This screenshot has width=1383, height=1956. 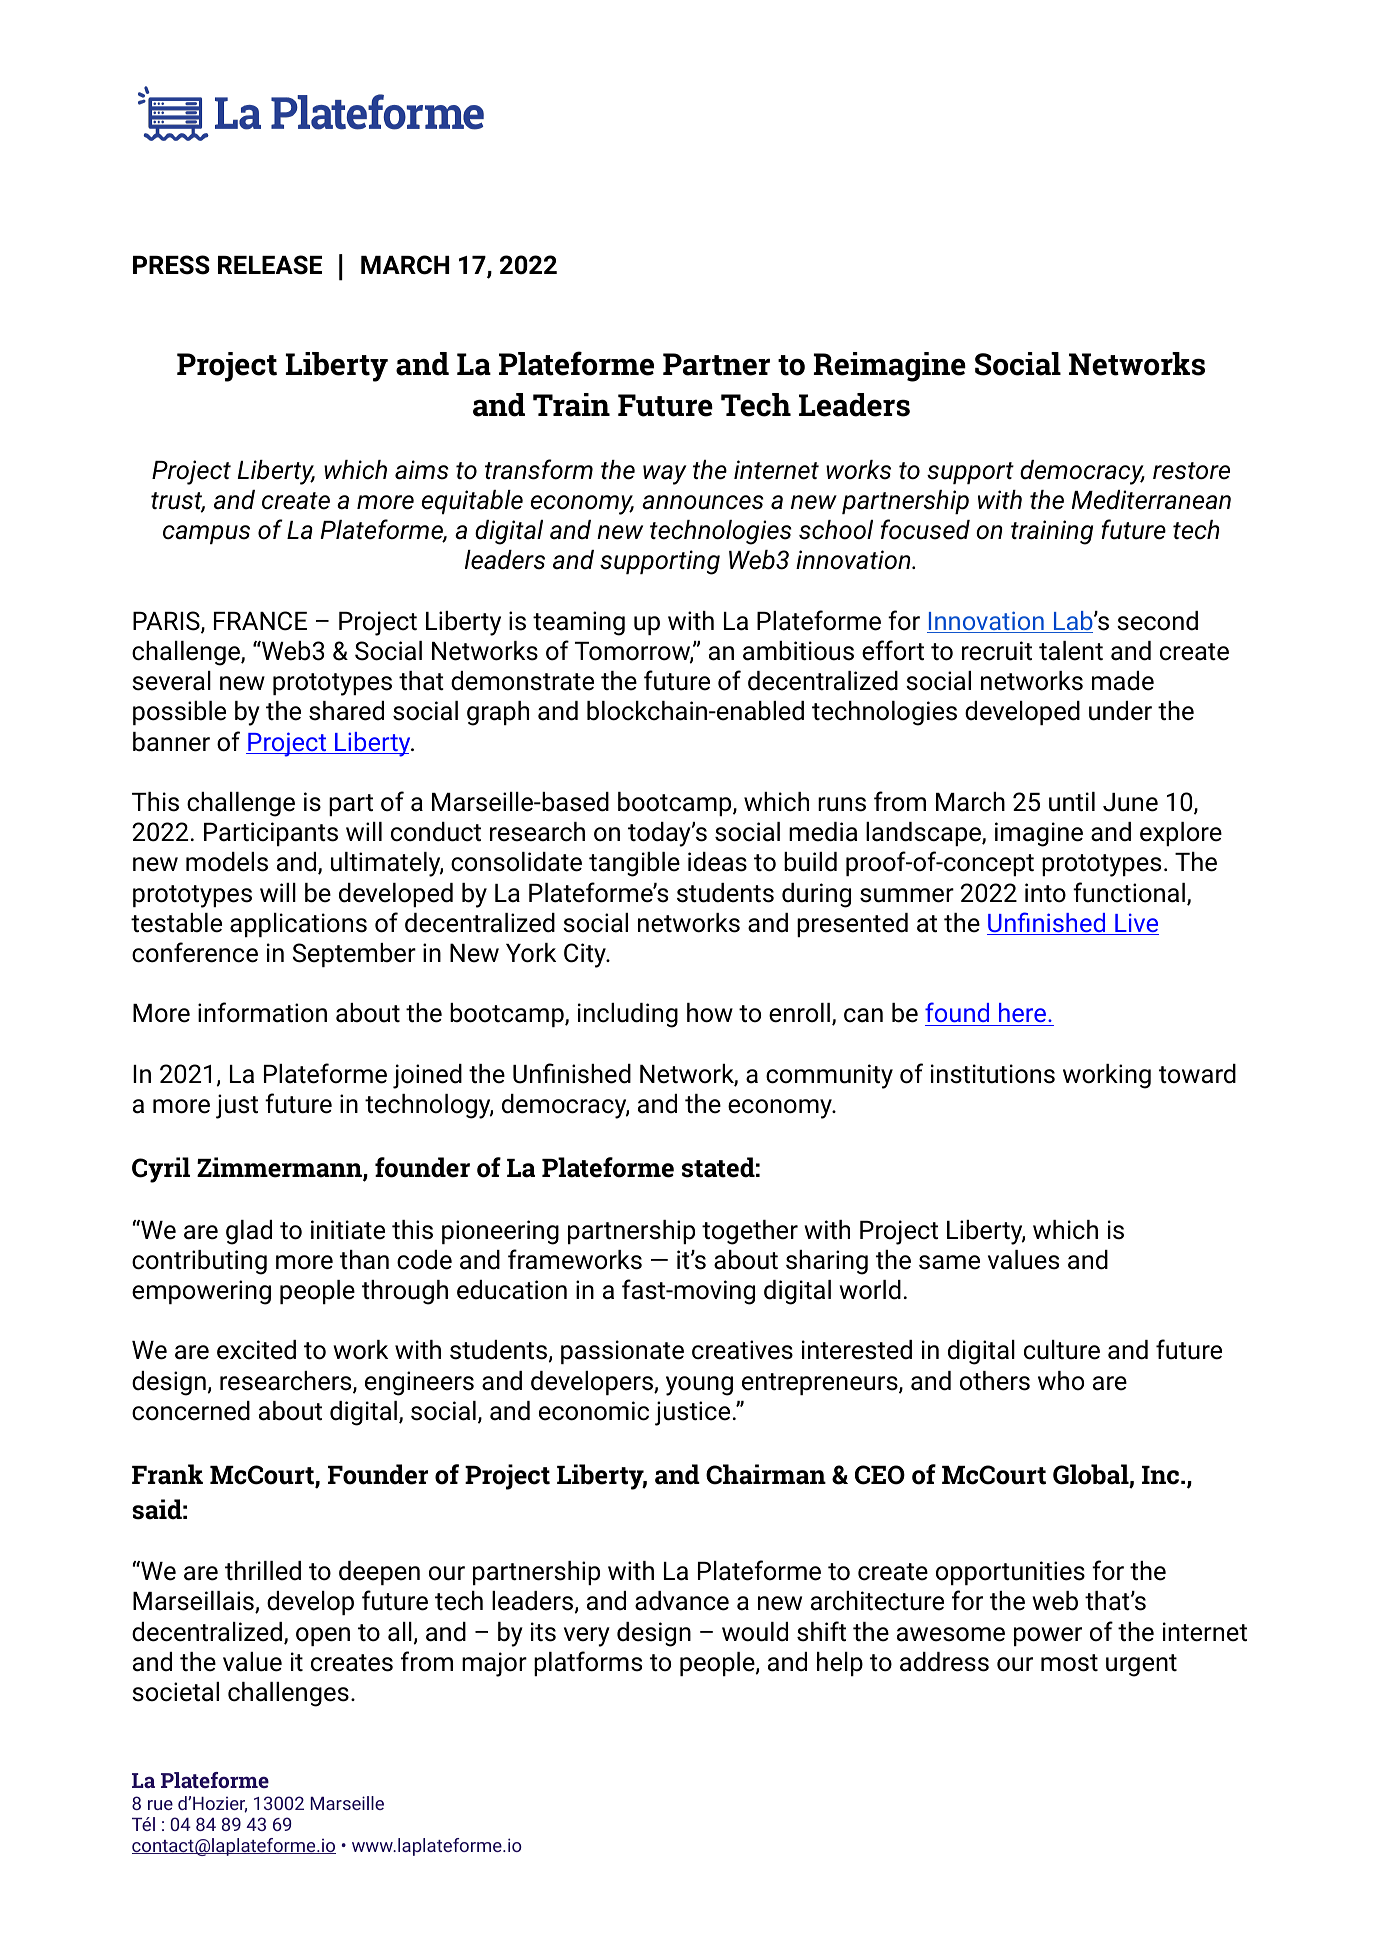 I want to click on restore, so click(x=1191, y=471).
